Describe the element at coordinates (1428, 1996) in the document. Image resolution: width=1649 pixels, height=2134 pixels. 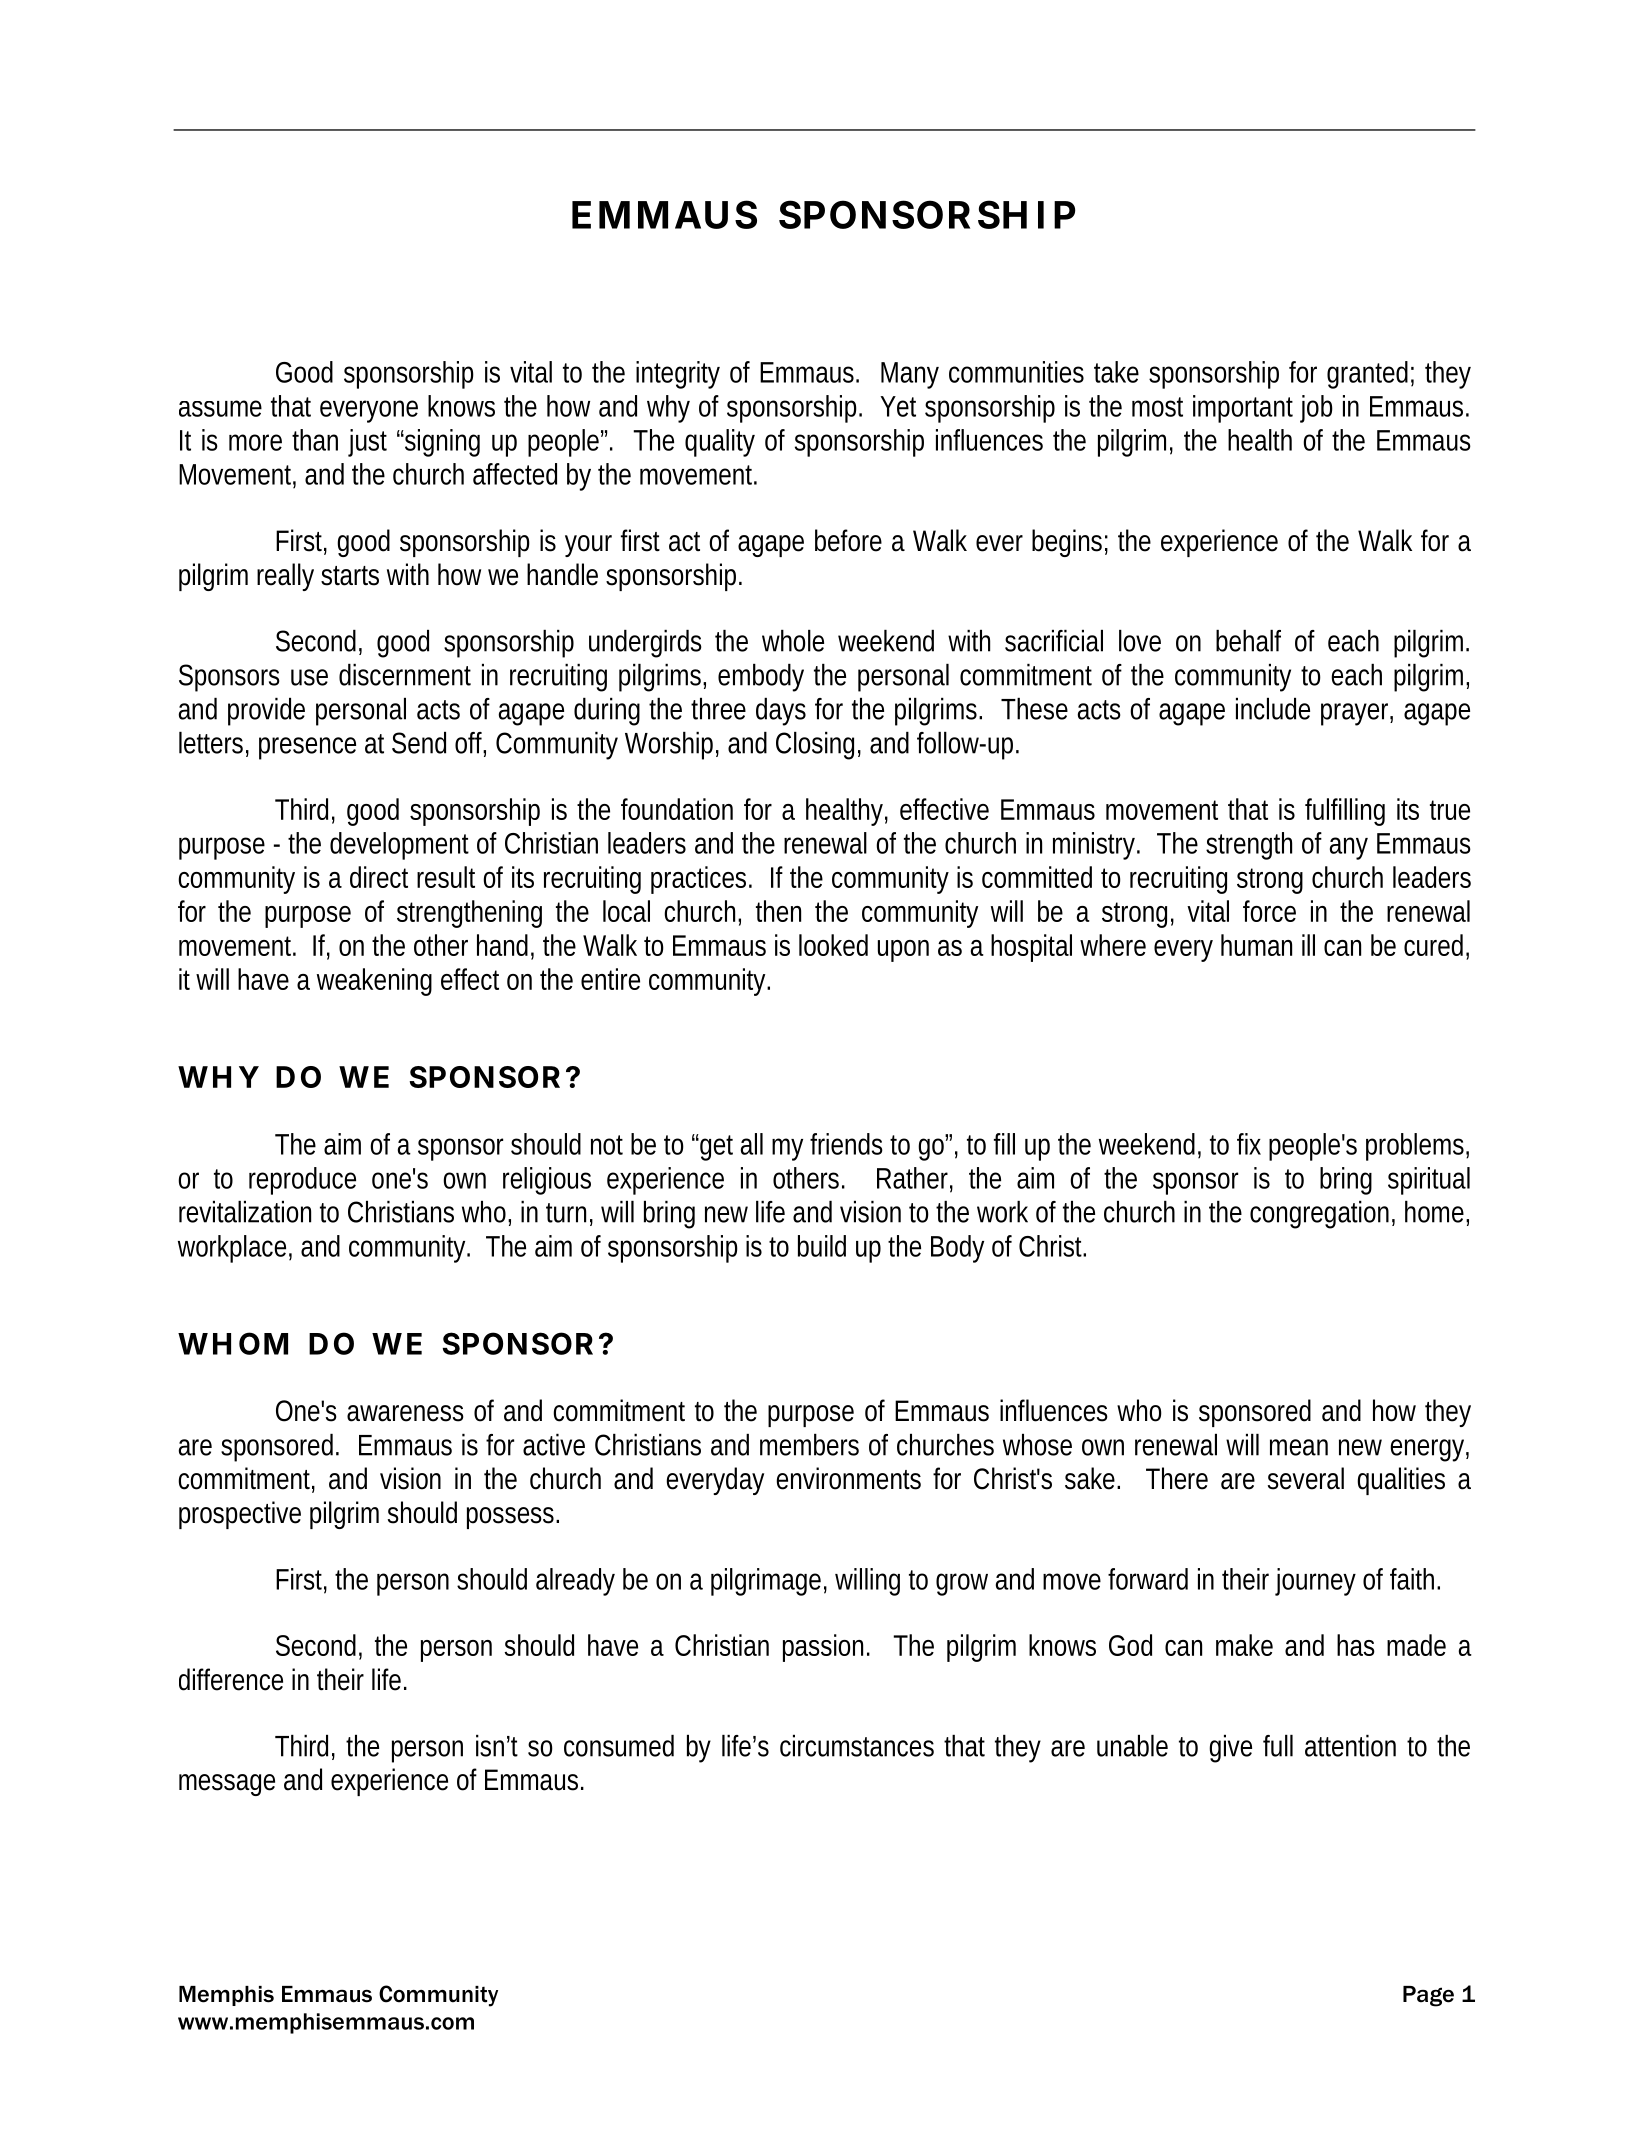
I see `Page` at that location.
